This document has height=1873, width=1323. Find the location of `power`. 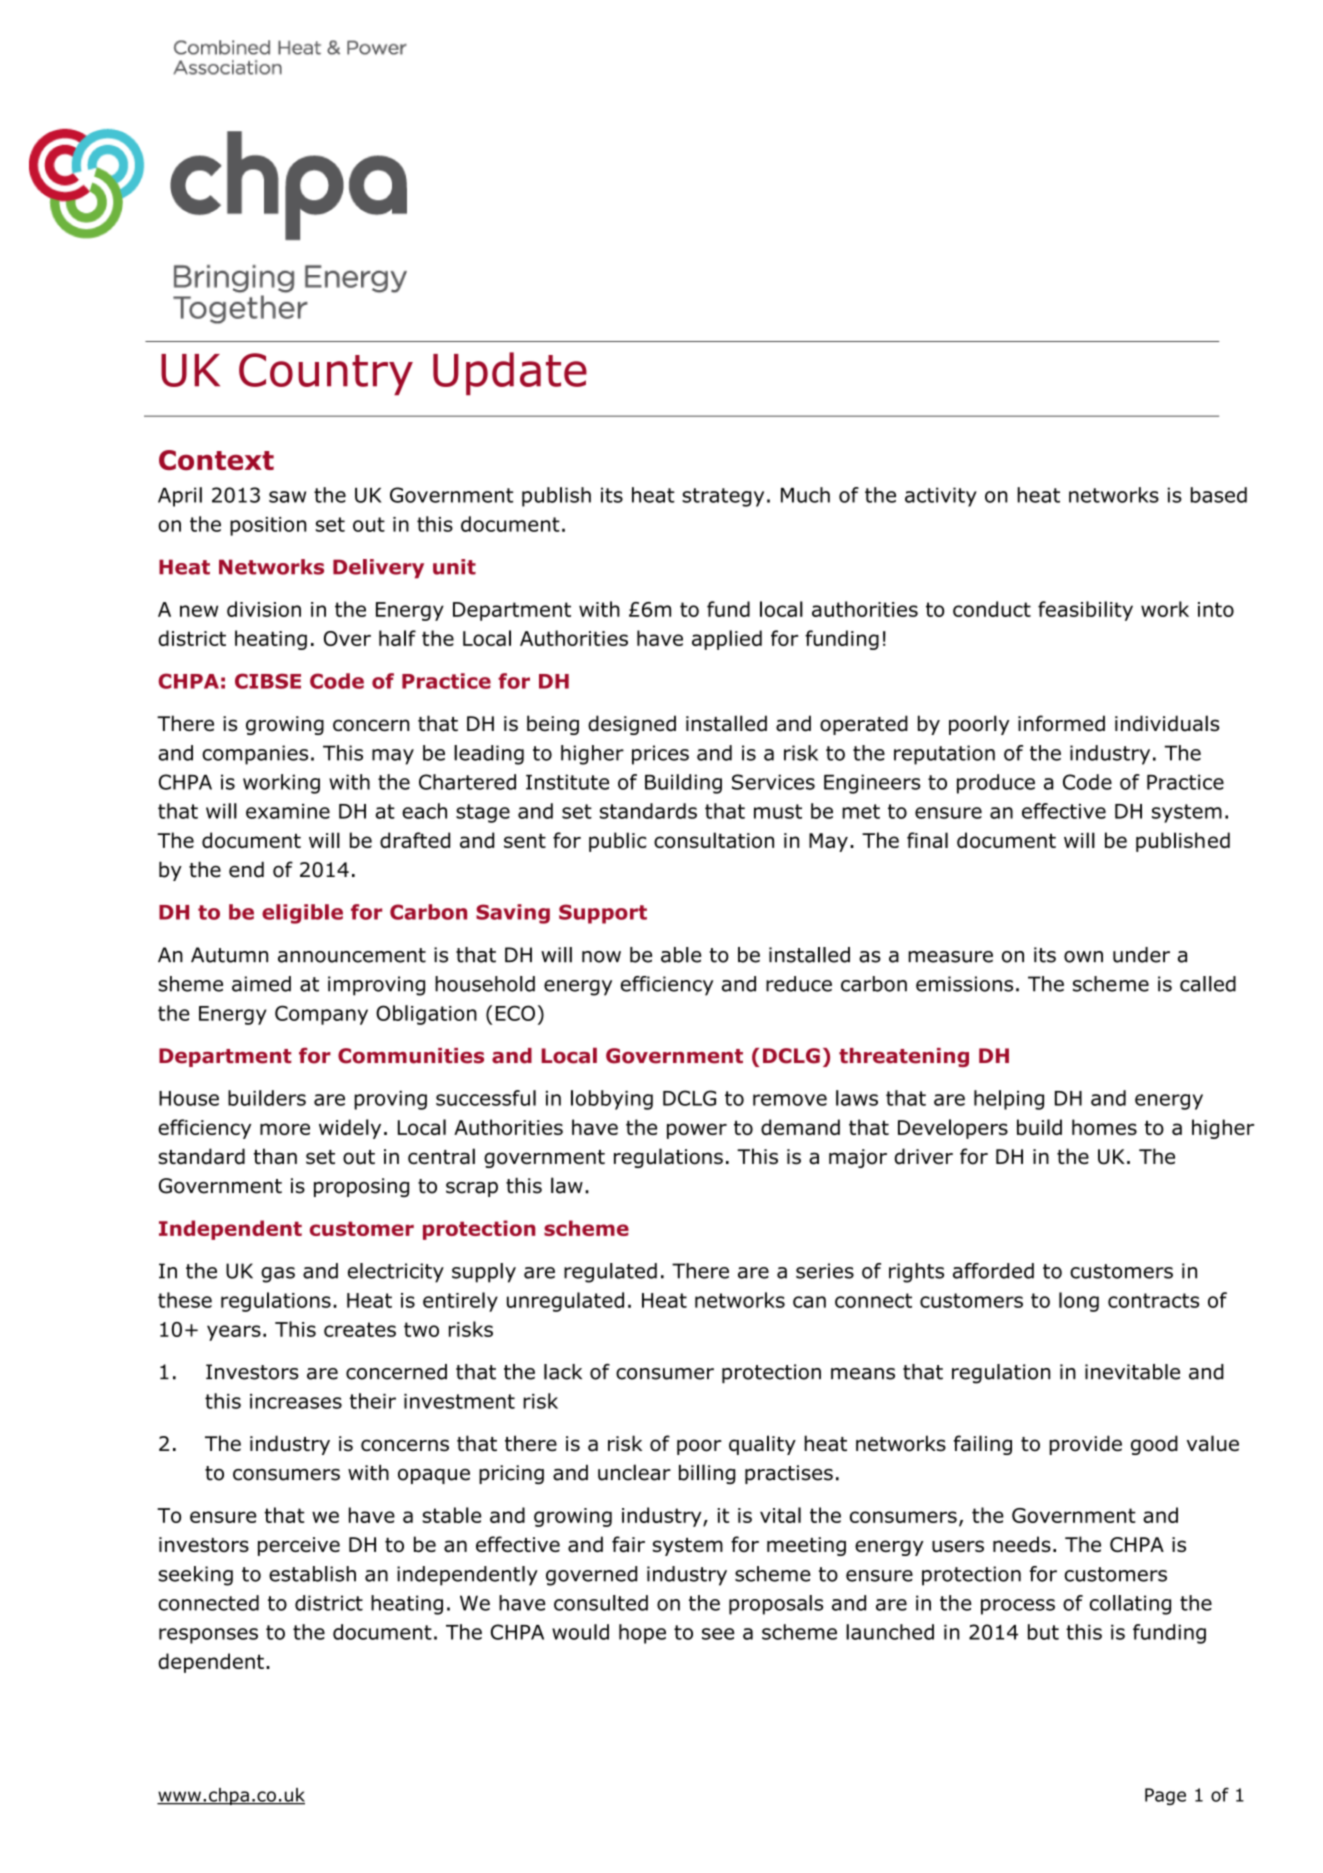

power is located at coordinates (697, 1131).
